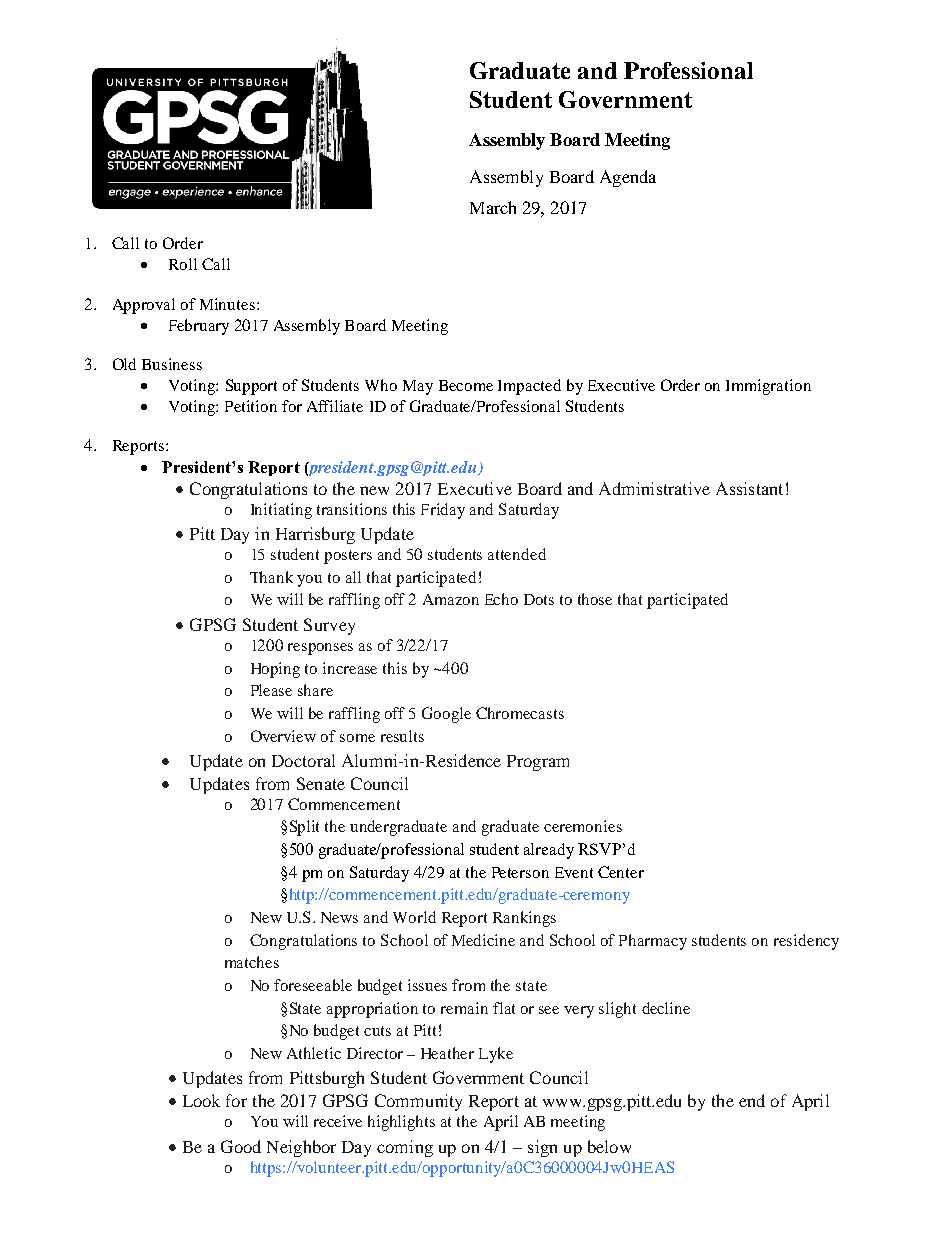 The width and height of the page is (952, 1233). What do you see at coordinates (628, 178) in the page?
I see `Agenda` at bounding box center [628, 178].
